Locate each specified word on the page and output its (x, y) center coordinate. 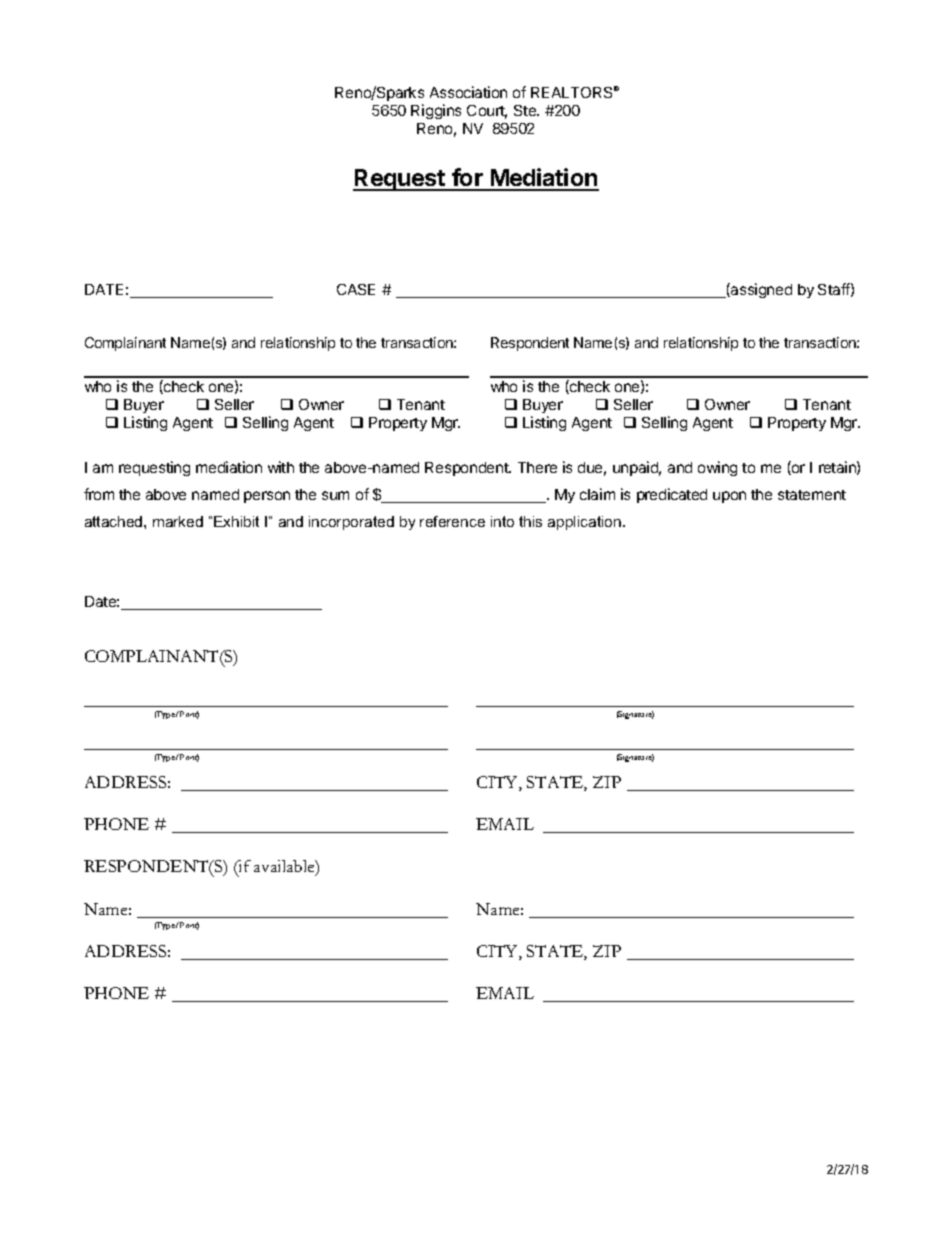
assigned (760, 290)
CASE (356, 289)
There (537, 467)
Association (468, 92)
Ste (526, 110)
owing (717, 468)
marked (178, 521)
